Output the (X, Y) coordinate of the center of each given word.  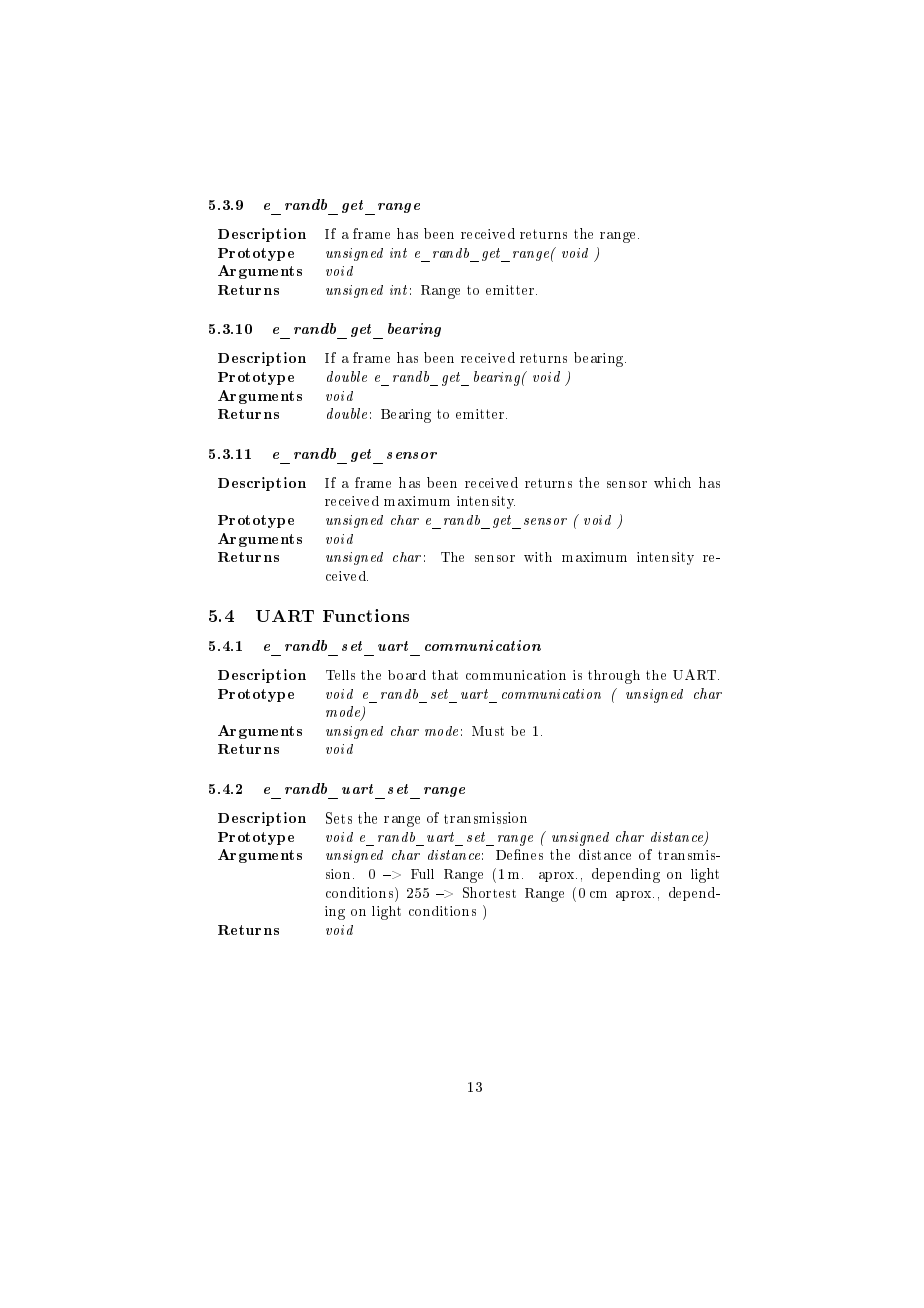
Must (488, 731)
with (538, 557)
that (445, 675)
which (672, 482)
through (614, 677)
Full (422, 874)
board (407, 675)
